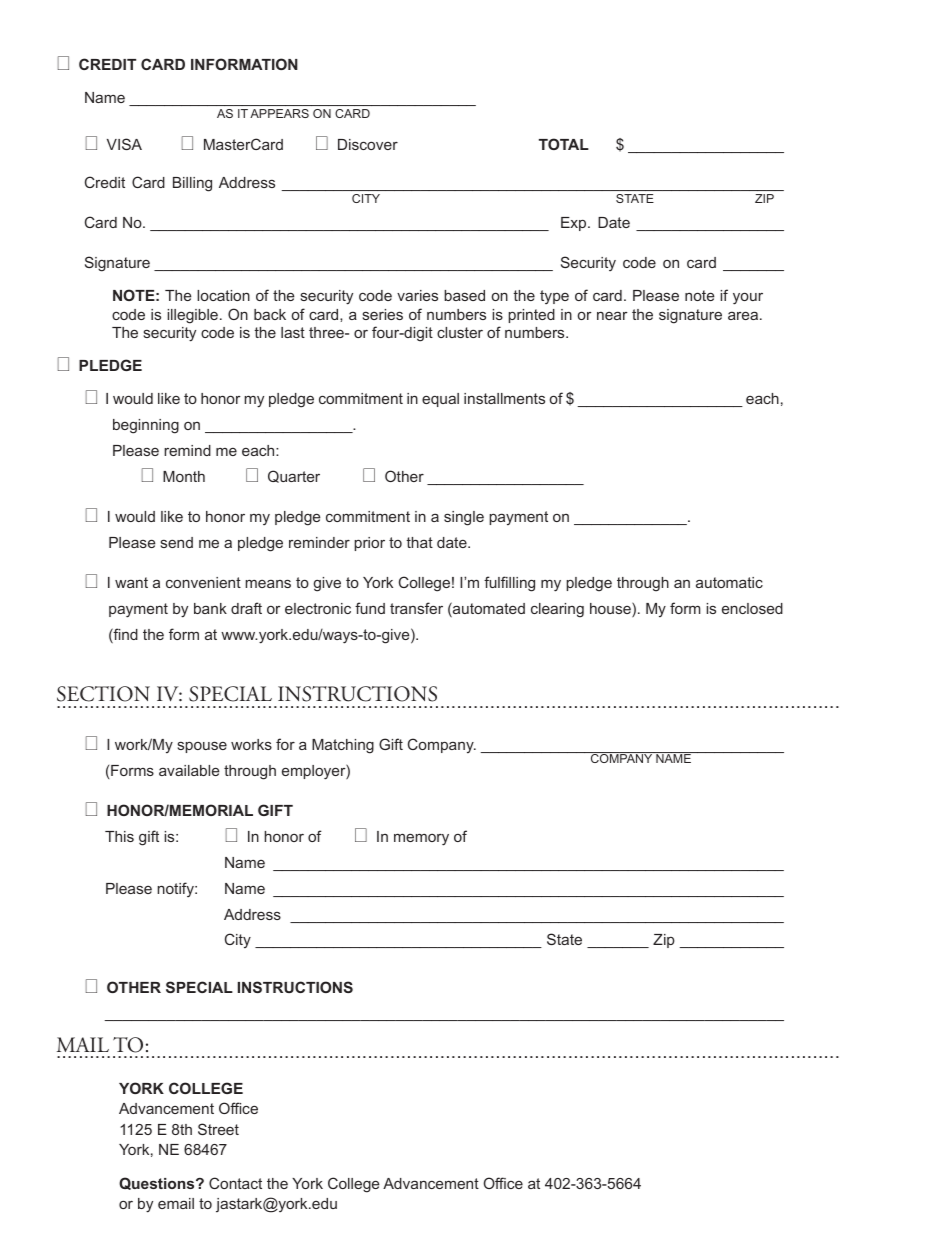 The image size is (952, 1233). What do you see at coordinates (752, 608) in the screenshot?
I see `enclosed` at bounding box center [752, 608].
